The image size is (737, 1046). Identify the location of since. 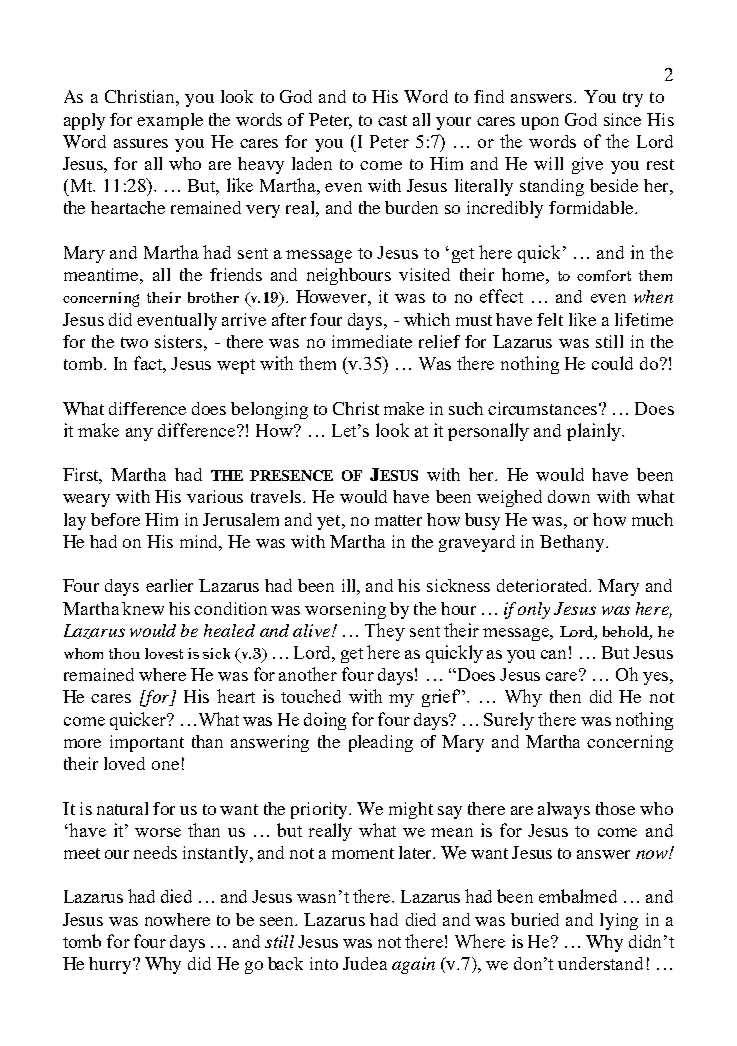
(622, 119).
